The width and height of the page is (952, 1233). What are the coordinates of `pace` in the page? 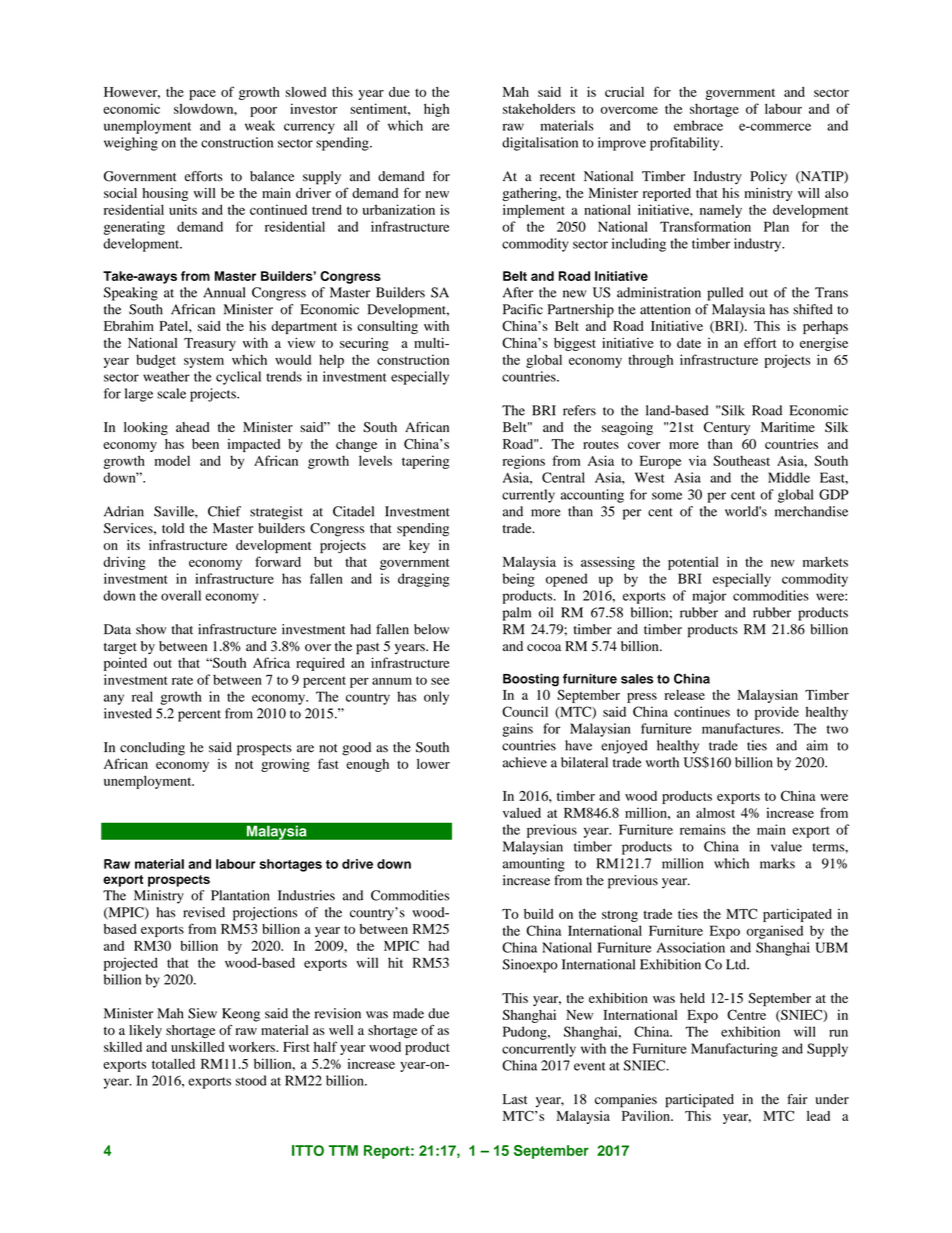 It's located at (202, 95).
